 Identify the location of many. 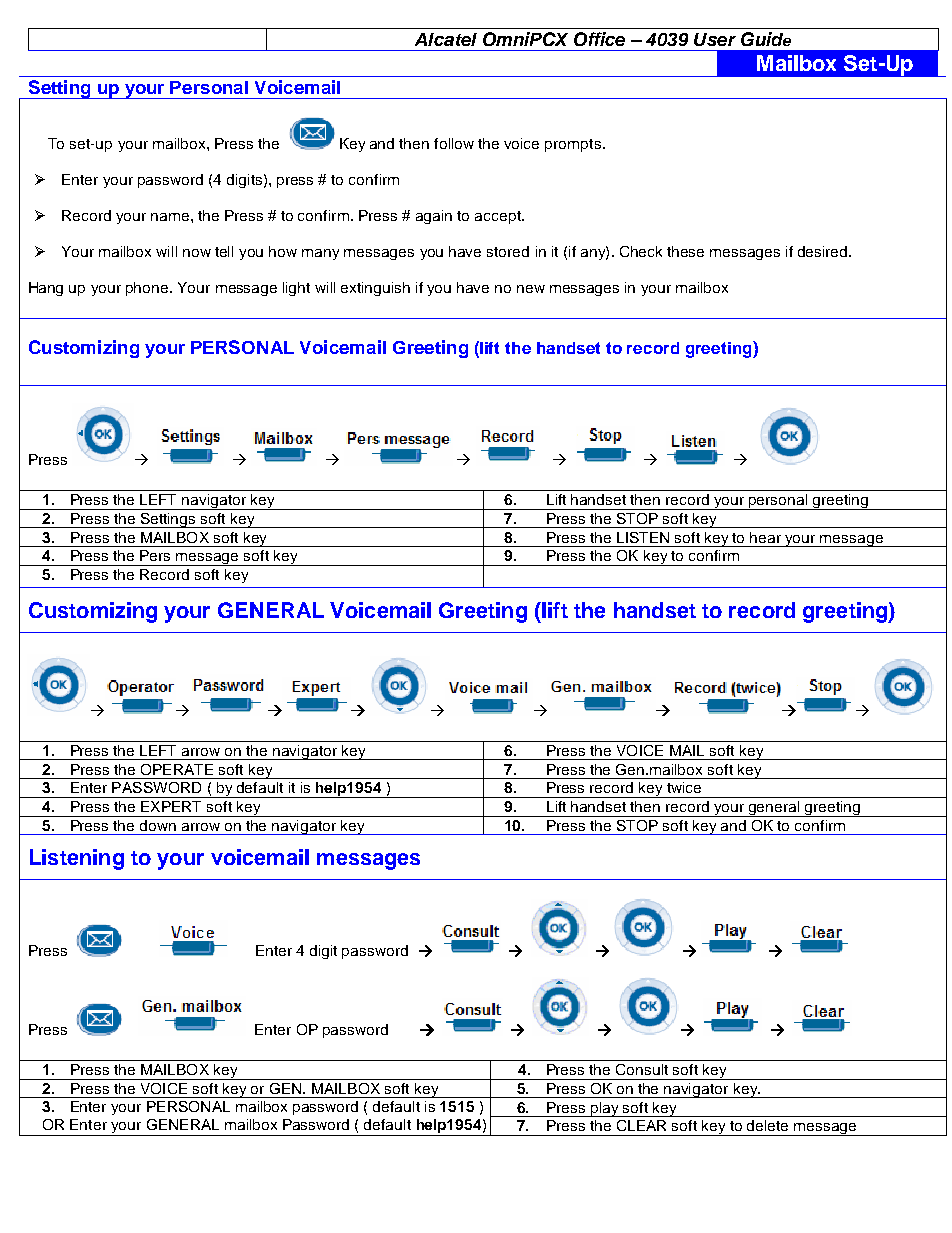
(320, 254).
